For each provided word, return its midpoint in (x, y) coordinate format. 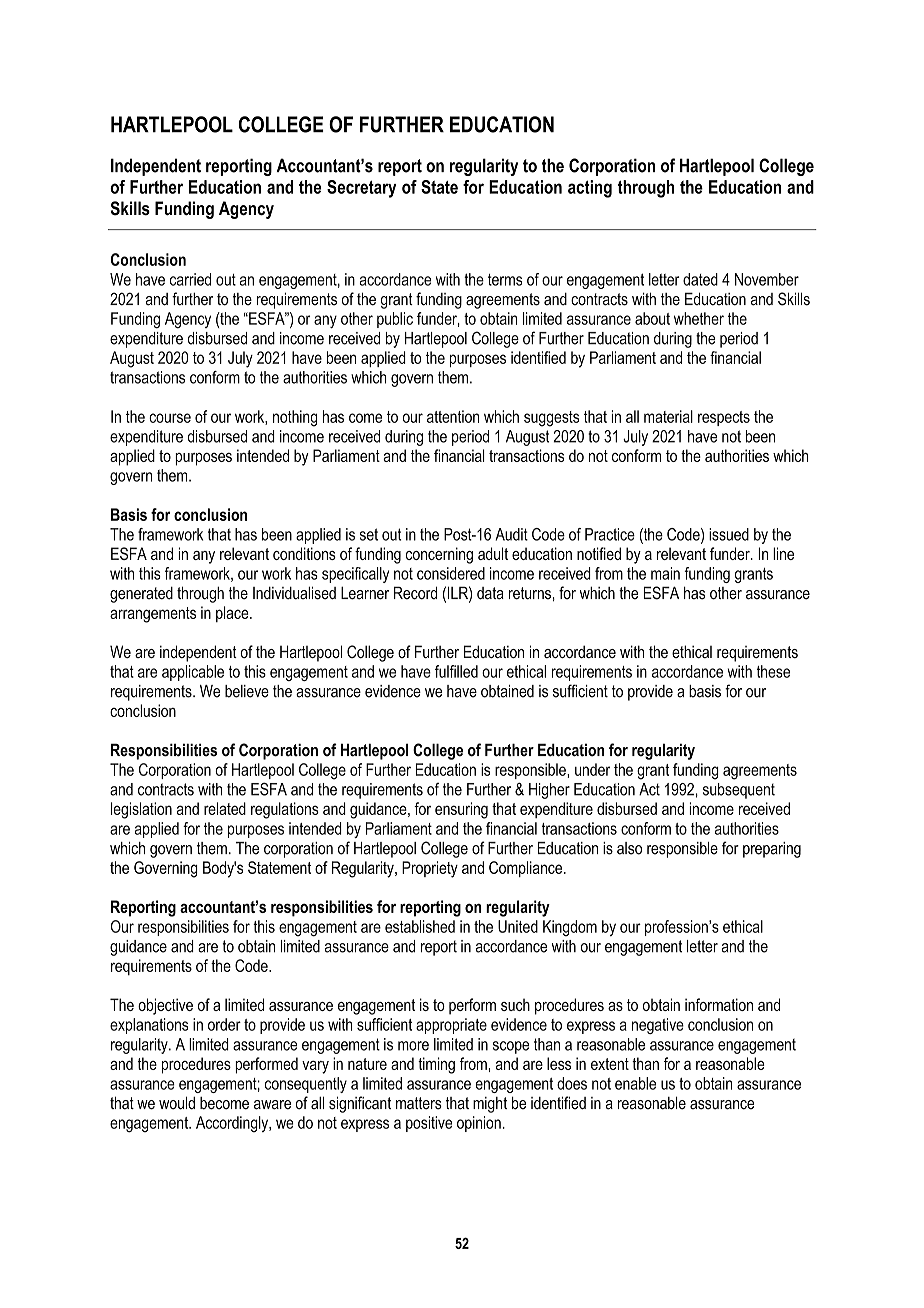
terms (505, 280)
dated (700, 279)
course (170, 418)
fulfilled (456, 671)
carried (190, 279)
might (490, 1105)
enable (635, 1083)
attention (453, 416)
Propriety (430, 869)
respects (724, 418)
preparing (772, 850)
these (773, 671)
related (225, 808)
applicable (193, 673)
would (177, 1103)
